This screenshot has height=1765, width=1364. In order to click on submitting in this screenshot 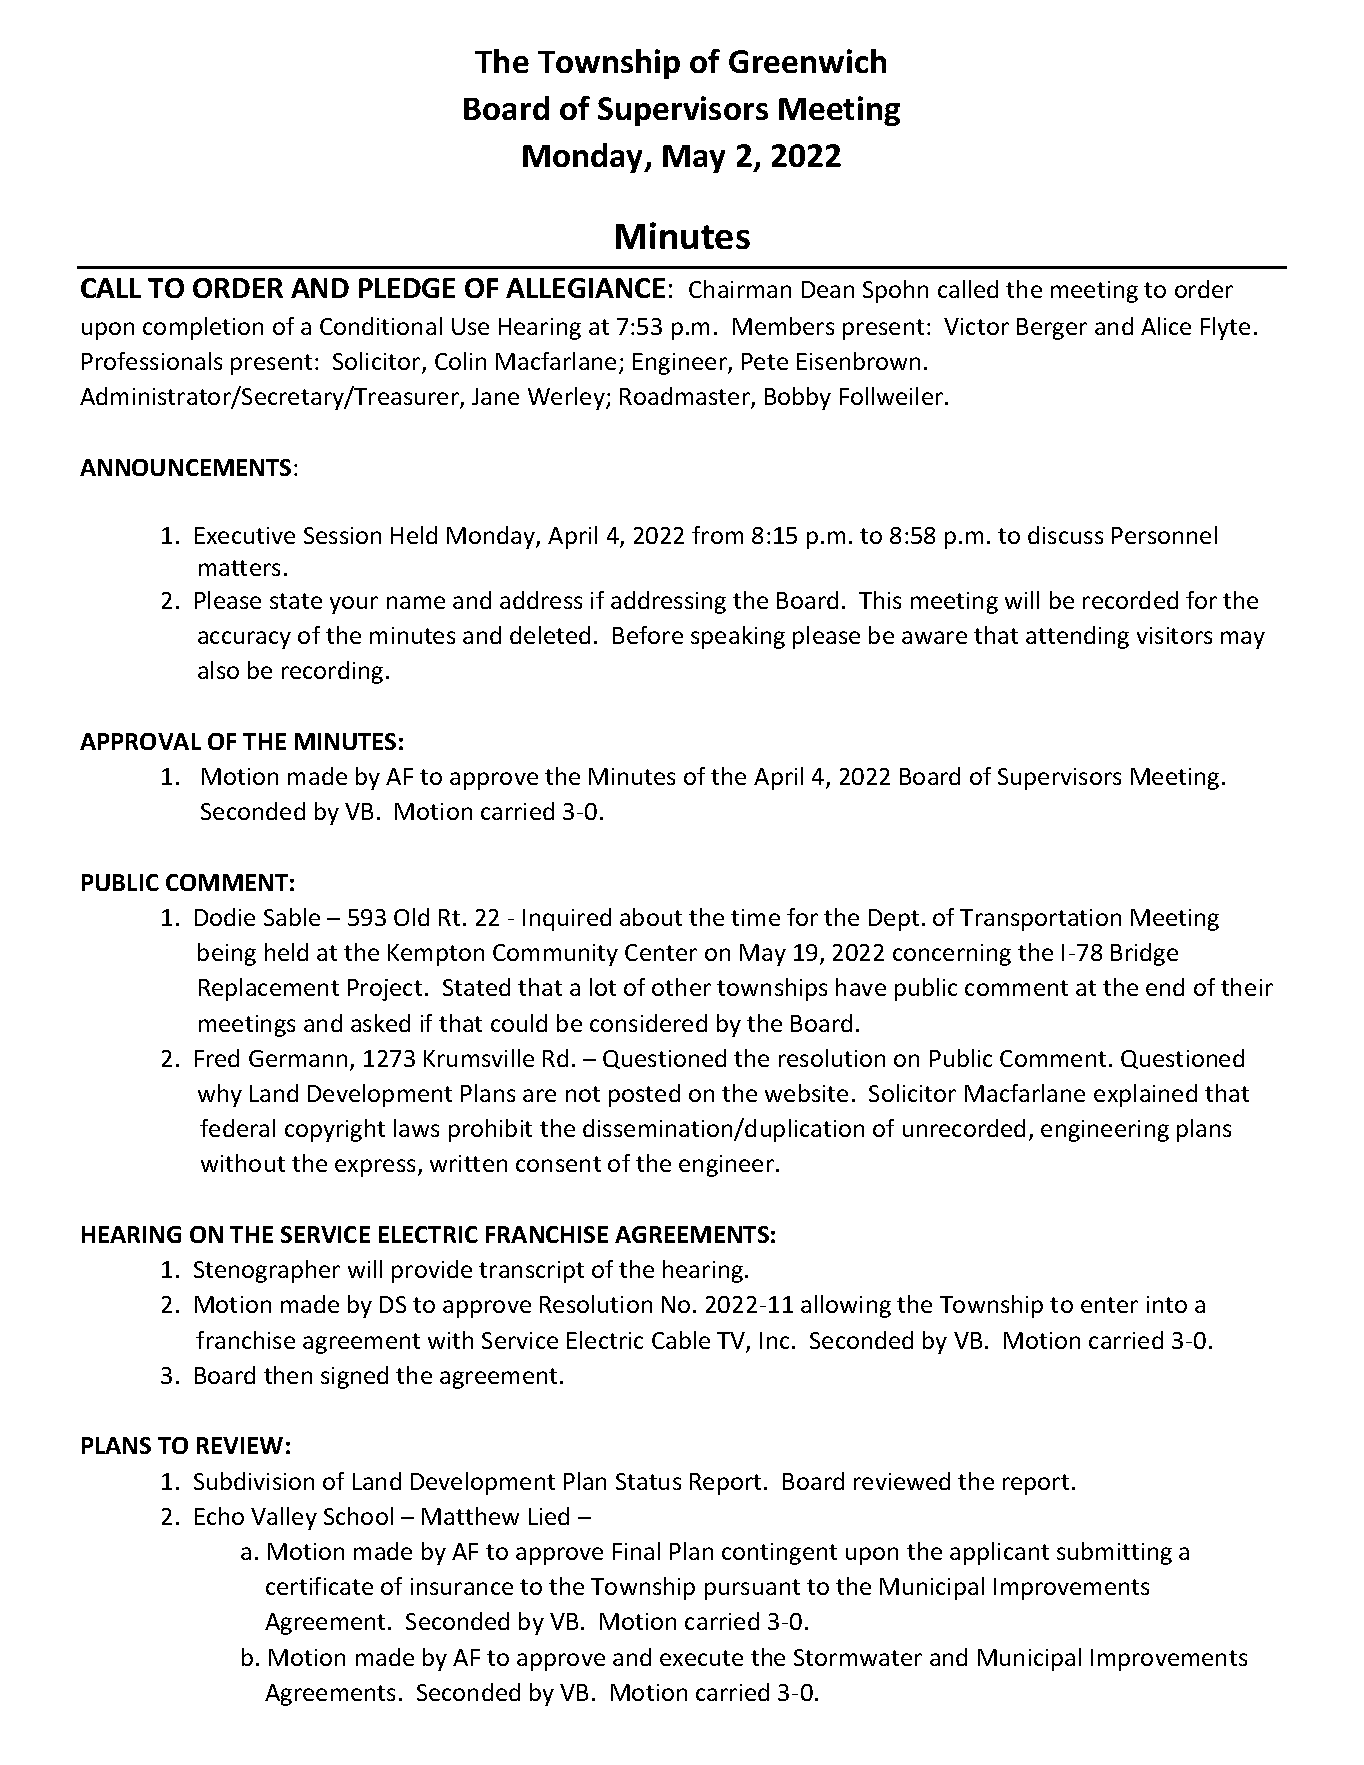, I will do `click(1114, 1553)`.
